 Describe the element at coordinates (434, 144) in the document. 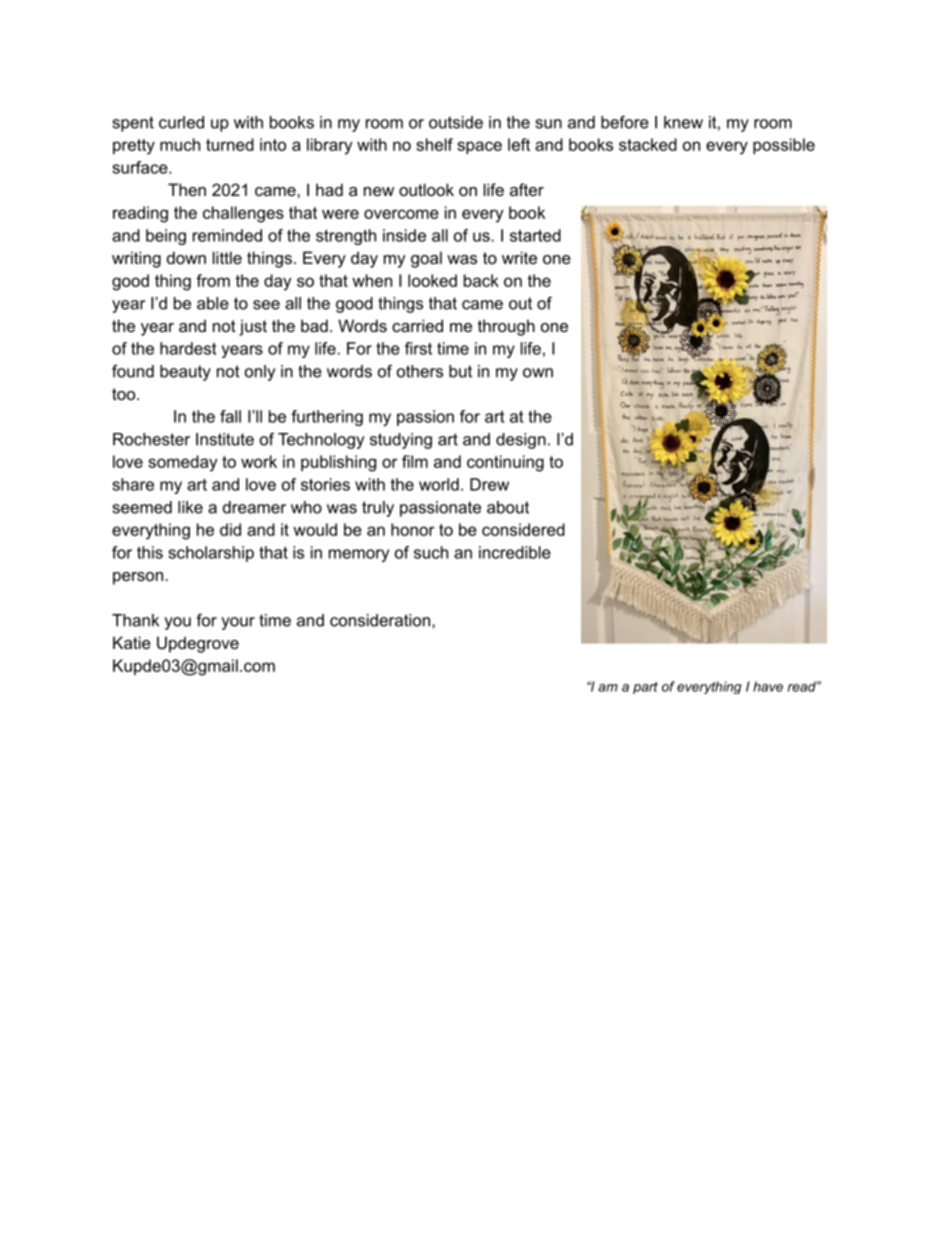

I see `shelf` at that location.
